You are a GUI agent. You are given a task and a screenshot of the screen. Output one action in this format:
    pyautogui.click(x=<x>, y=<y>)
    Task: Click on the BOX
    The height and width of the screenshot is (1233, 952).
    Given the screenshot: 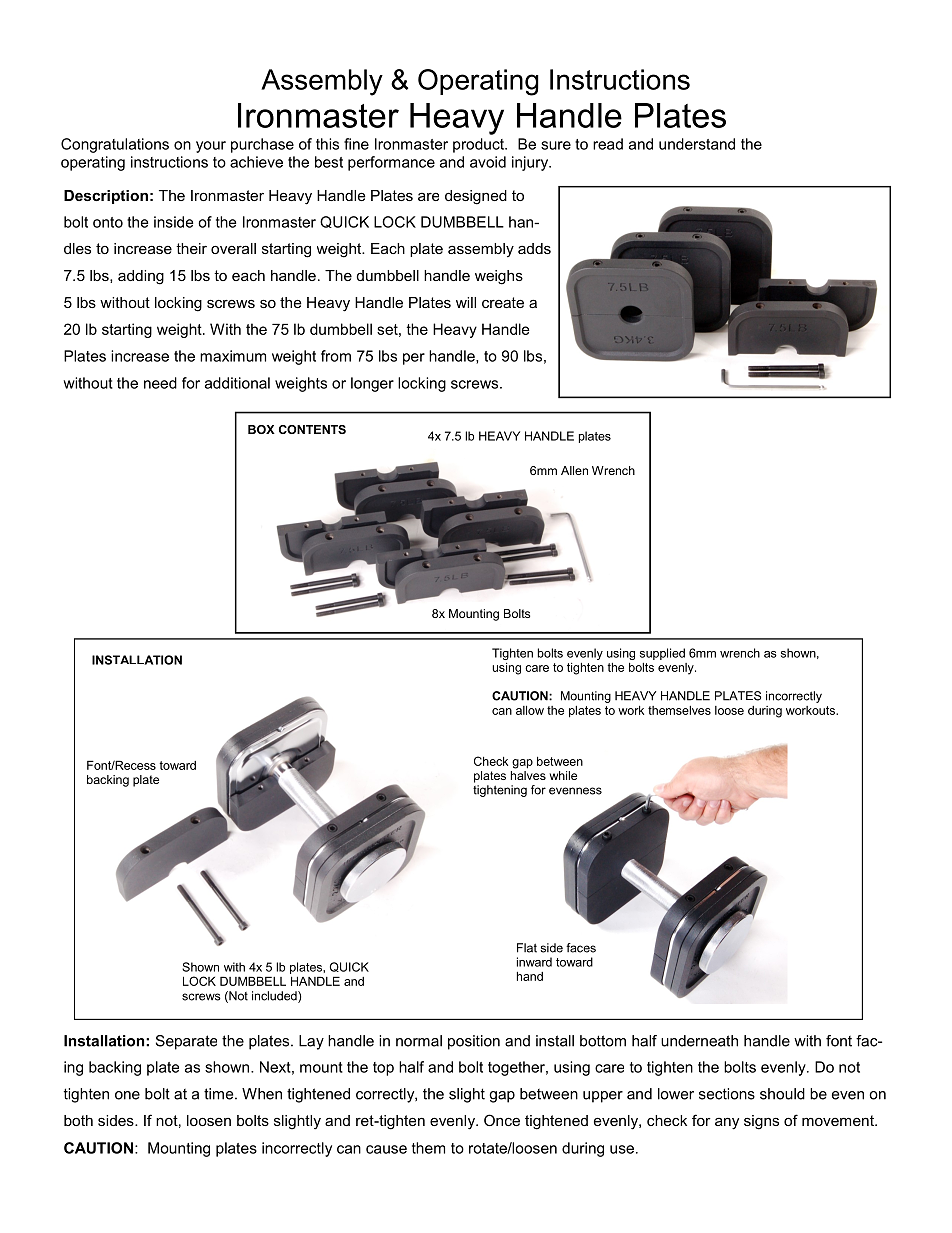 What is the action you would take?
    pyautogui.click(x=261, y=429)
